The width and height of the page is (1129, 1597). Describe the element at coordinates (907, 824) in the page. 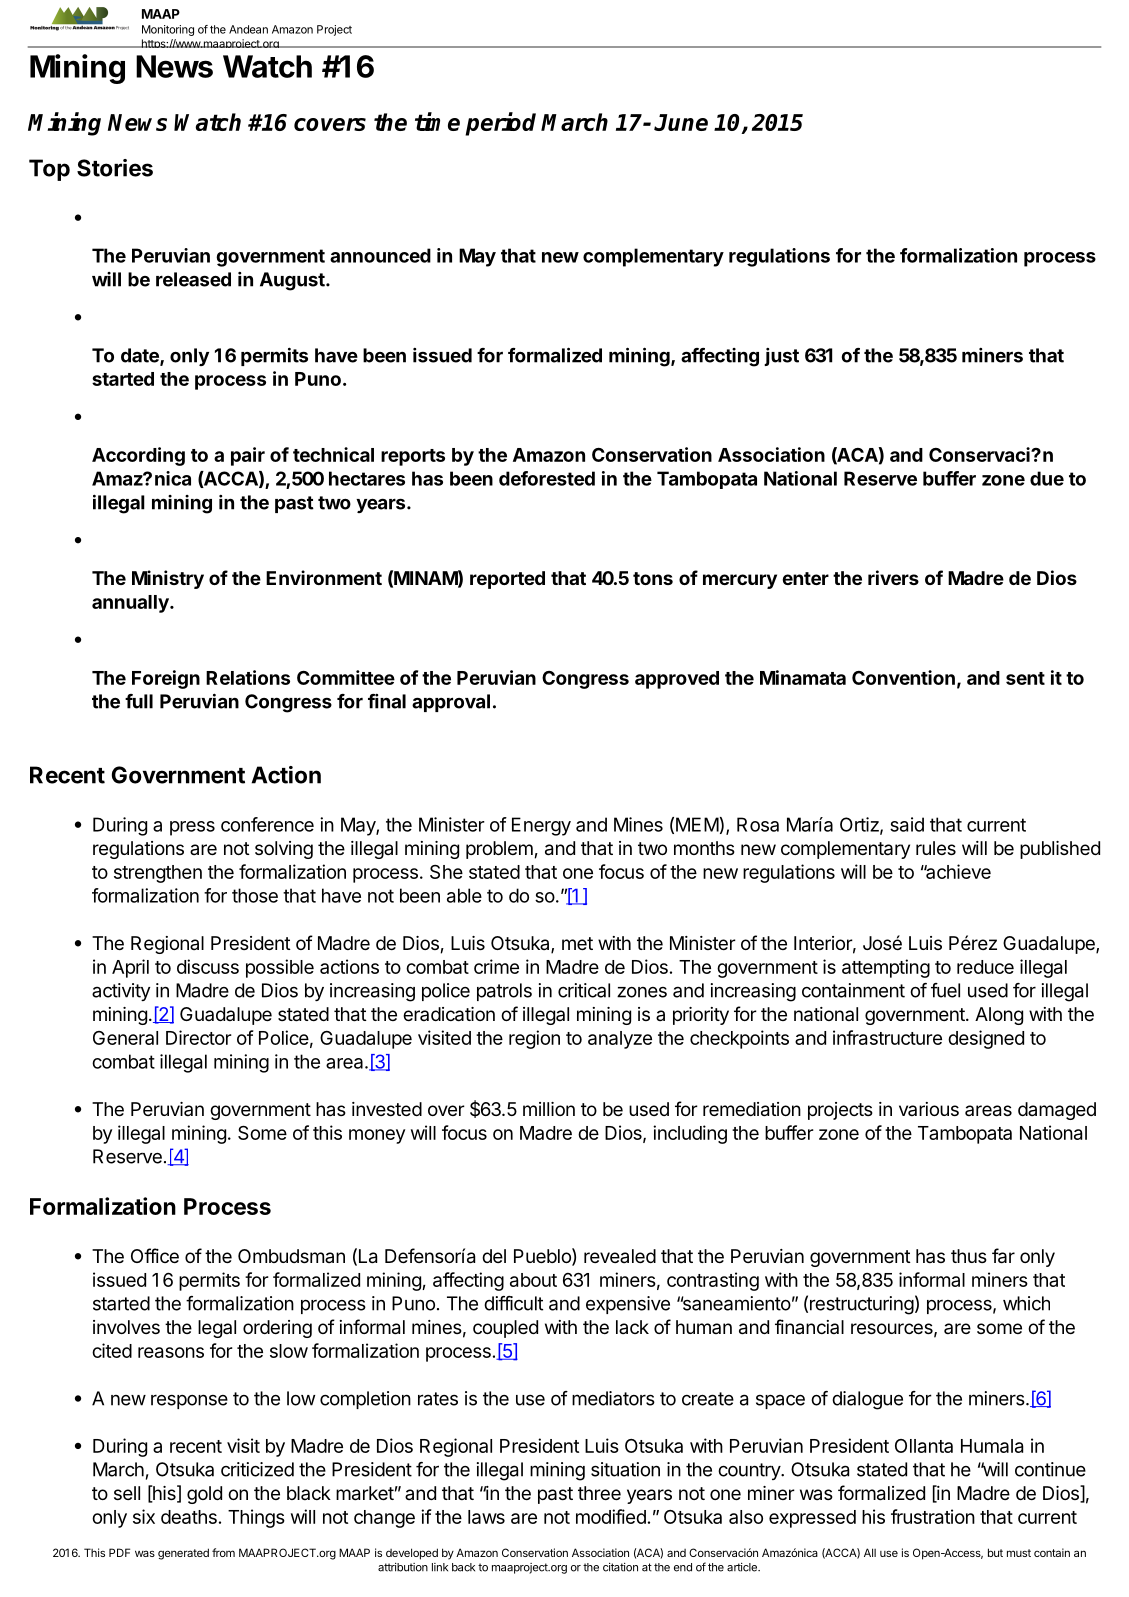

I see `said` at that location.
